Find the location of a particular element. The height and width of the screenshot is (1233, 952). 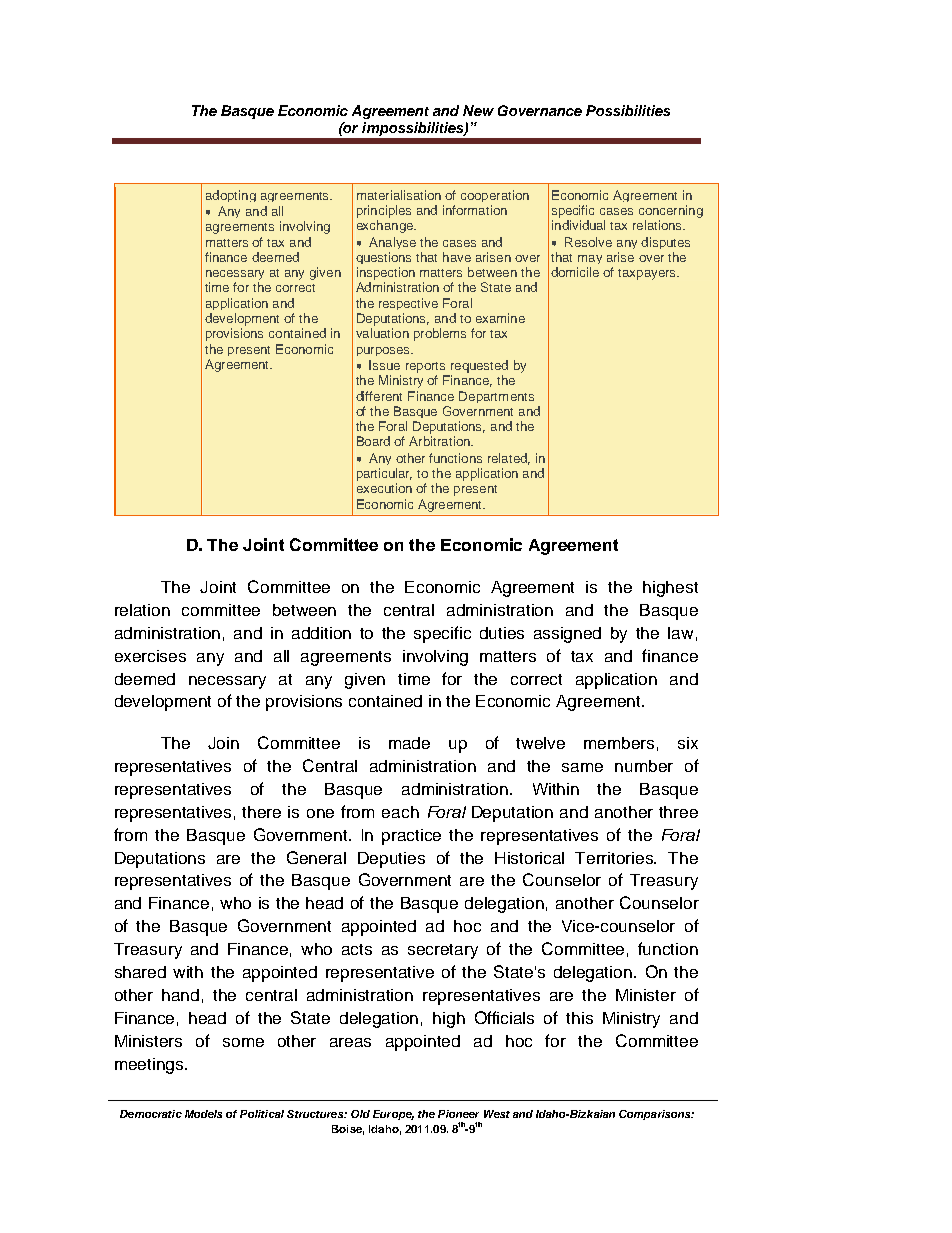

there is located at coordinates (261, 812).
